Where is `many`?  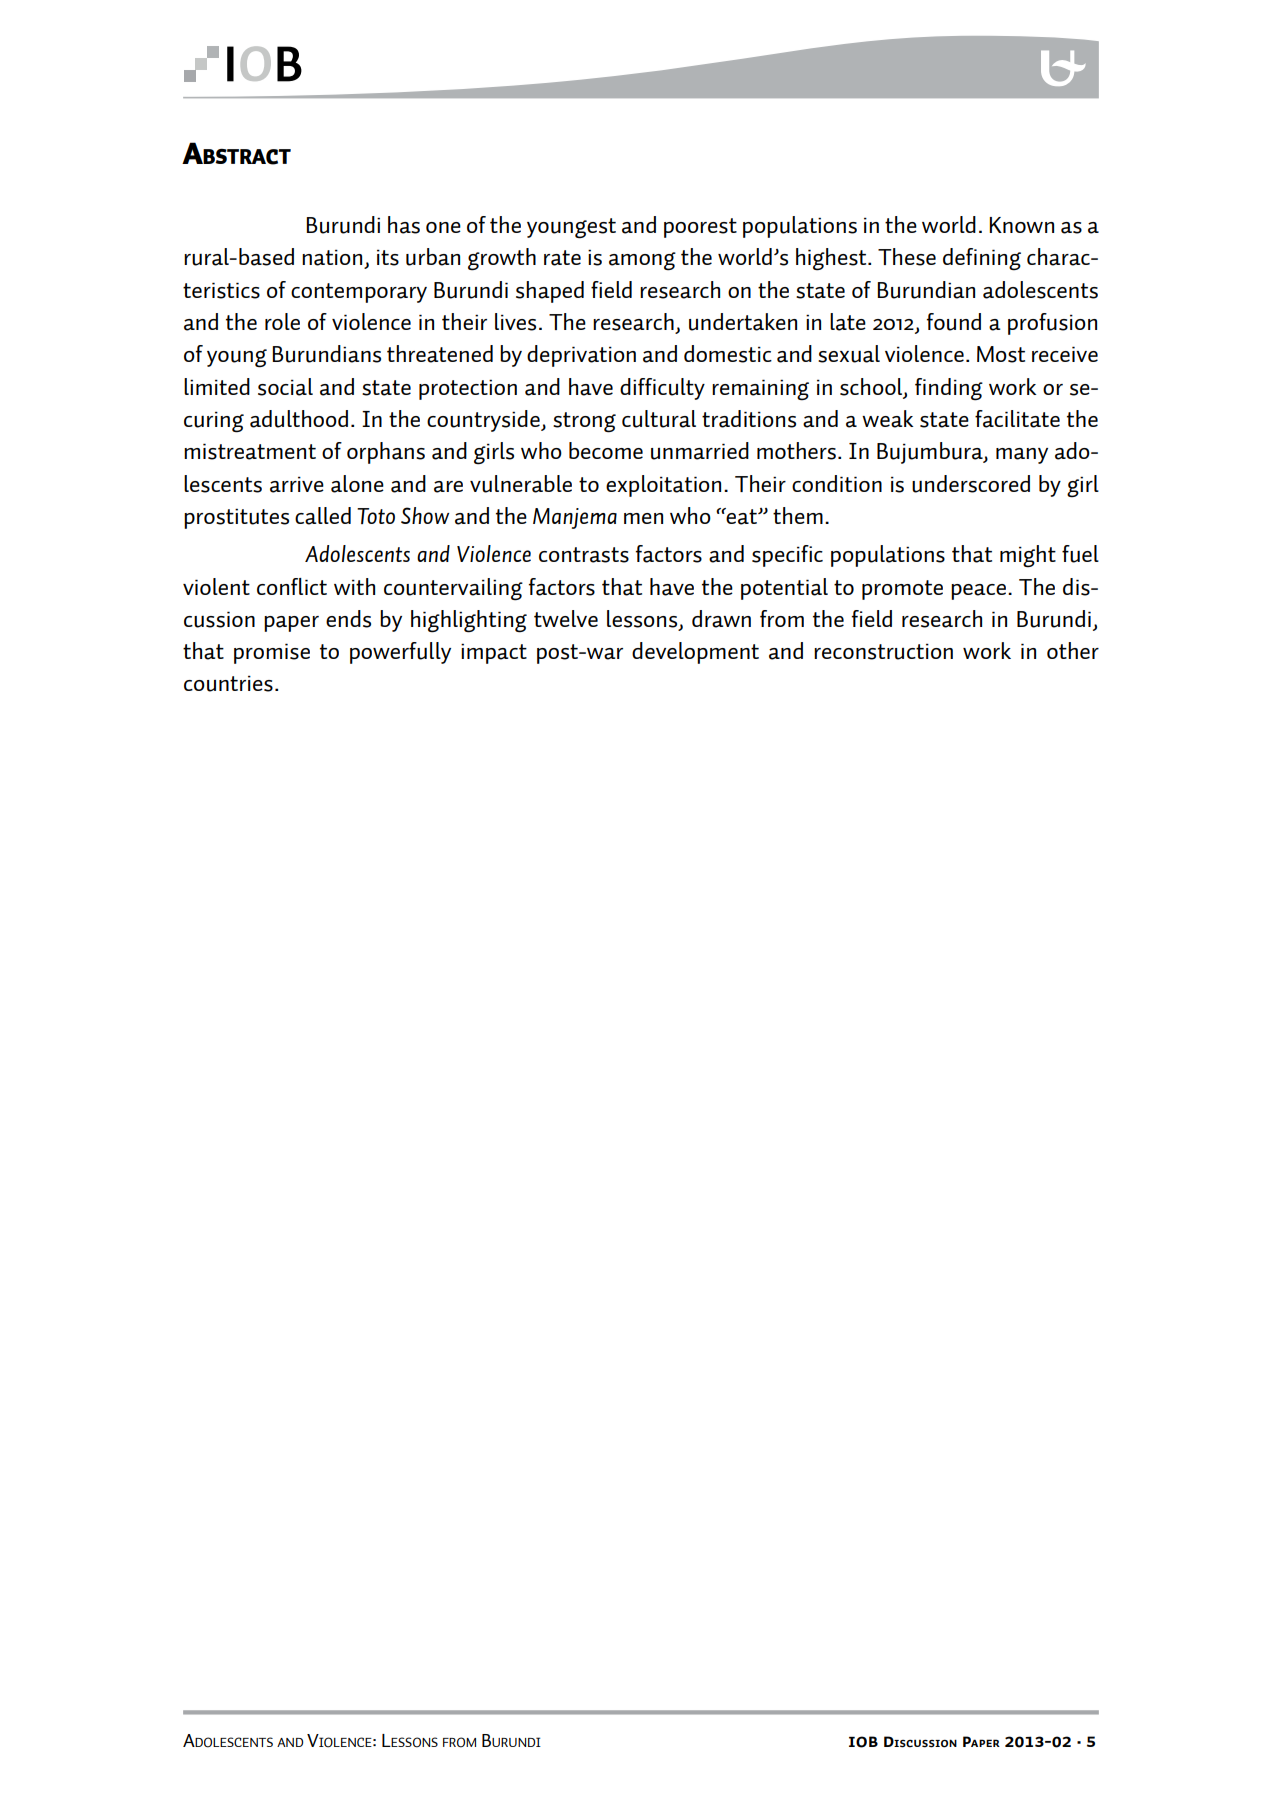 many is located at coordinates (1022, 456).
